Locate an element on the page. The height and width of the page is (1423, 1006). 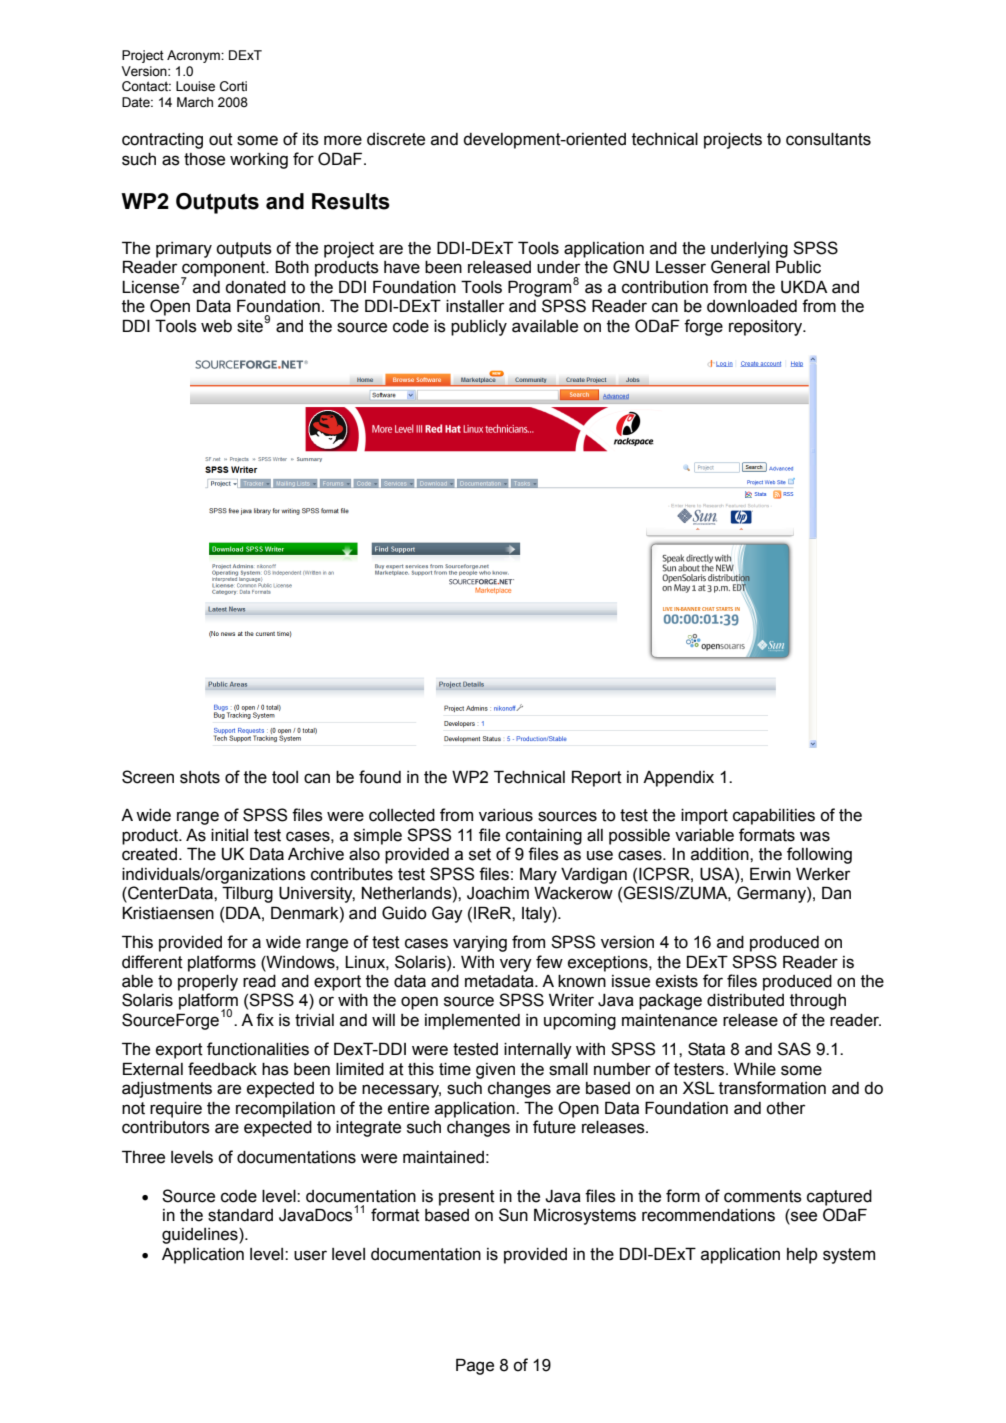
consultants is located at coordinates (828, 139).
